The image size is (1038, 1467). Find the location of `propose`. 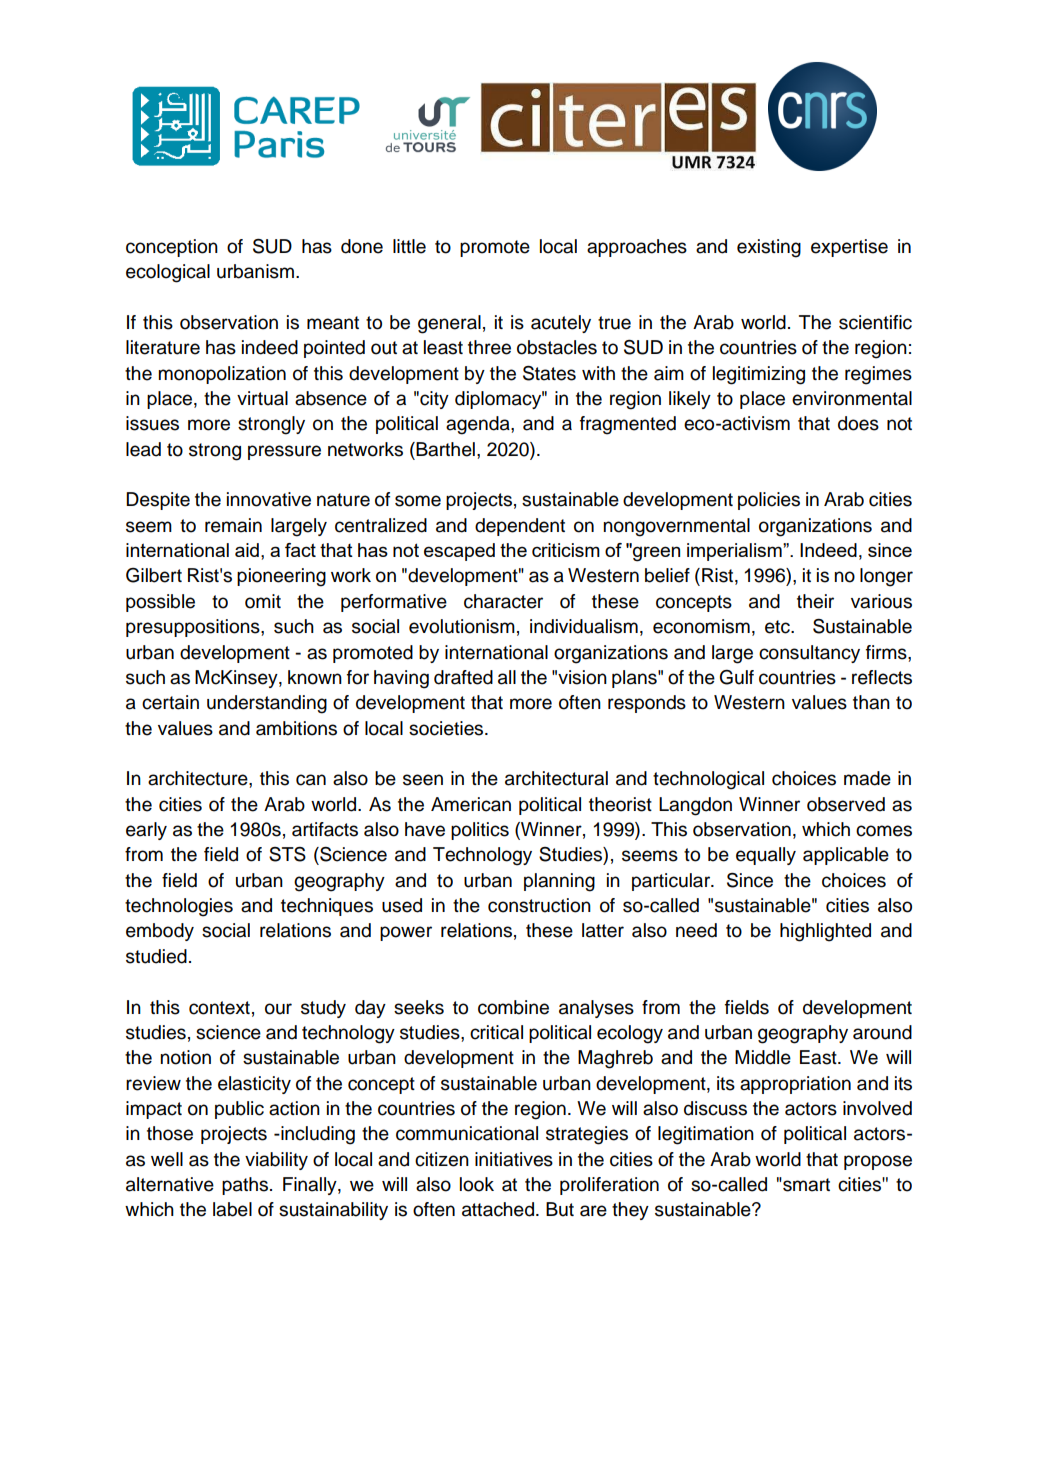

propose is located at coordinates (878, 1162).
